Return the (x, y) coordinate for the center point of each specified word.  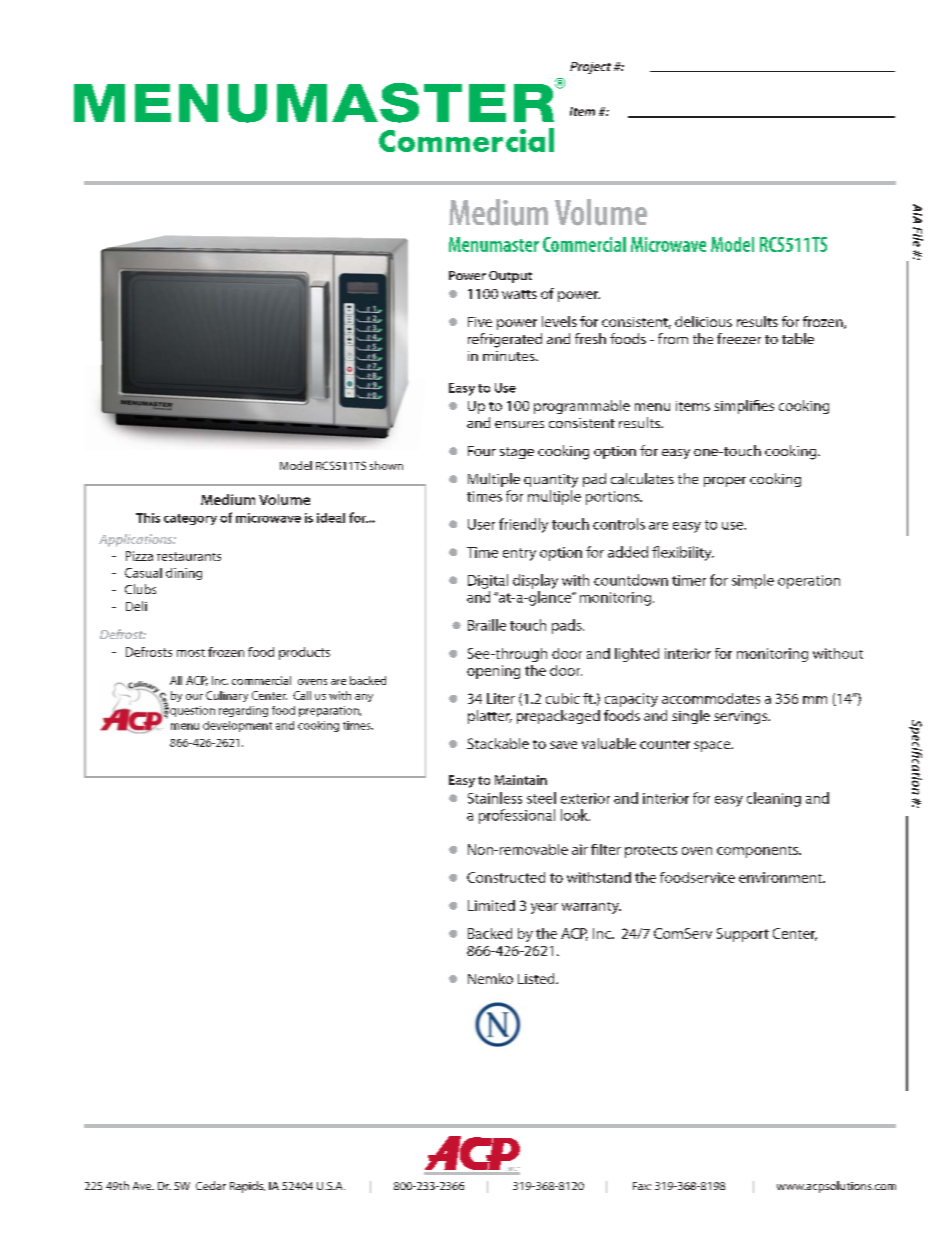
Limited (491, 905)
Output (510, 277)
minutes (510, 356)
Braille (487, 625)
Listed (537, 978)
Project (590, 68)
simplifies (744, 407)
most (191, 653)
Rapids (247, 1187)
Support (743, 935)
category (190, 519)
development (237, 726)
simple (753, 581)
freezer (739, 338)
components (758, 852)
